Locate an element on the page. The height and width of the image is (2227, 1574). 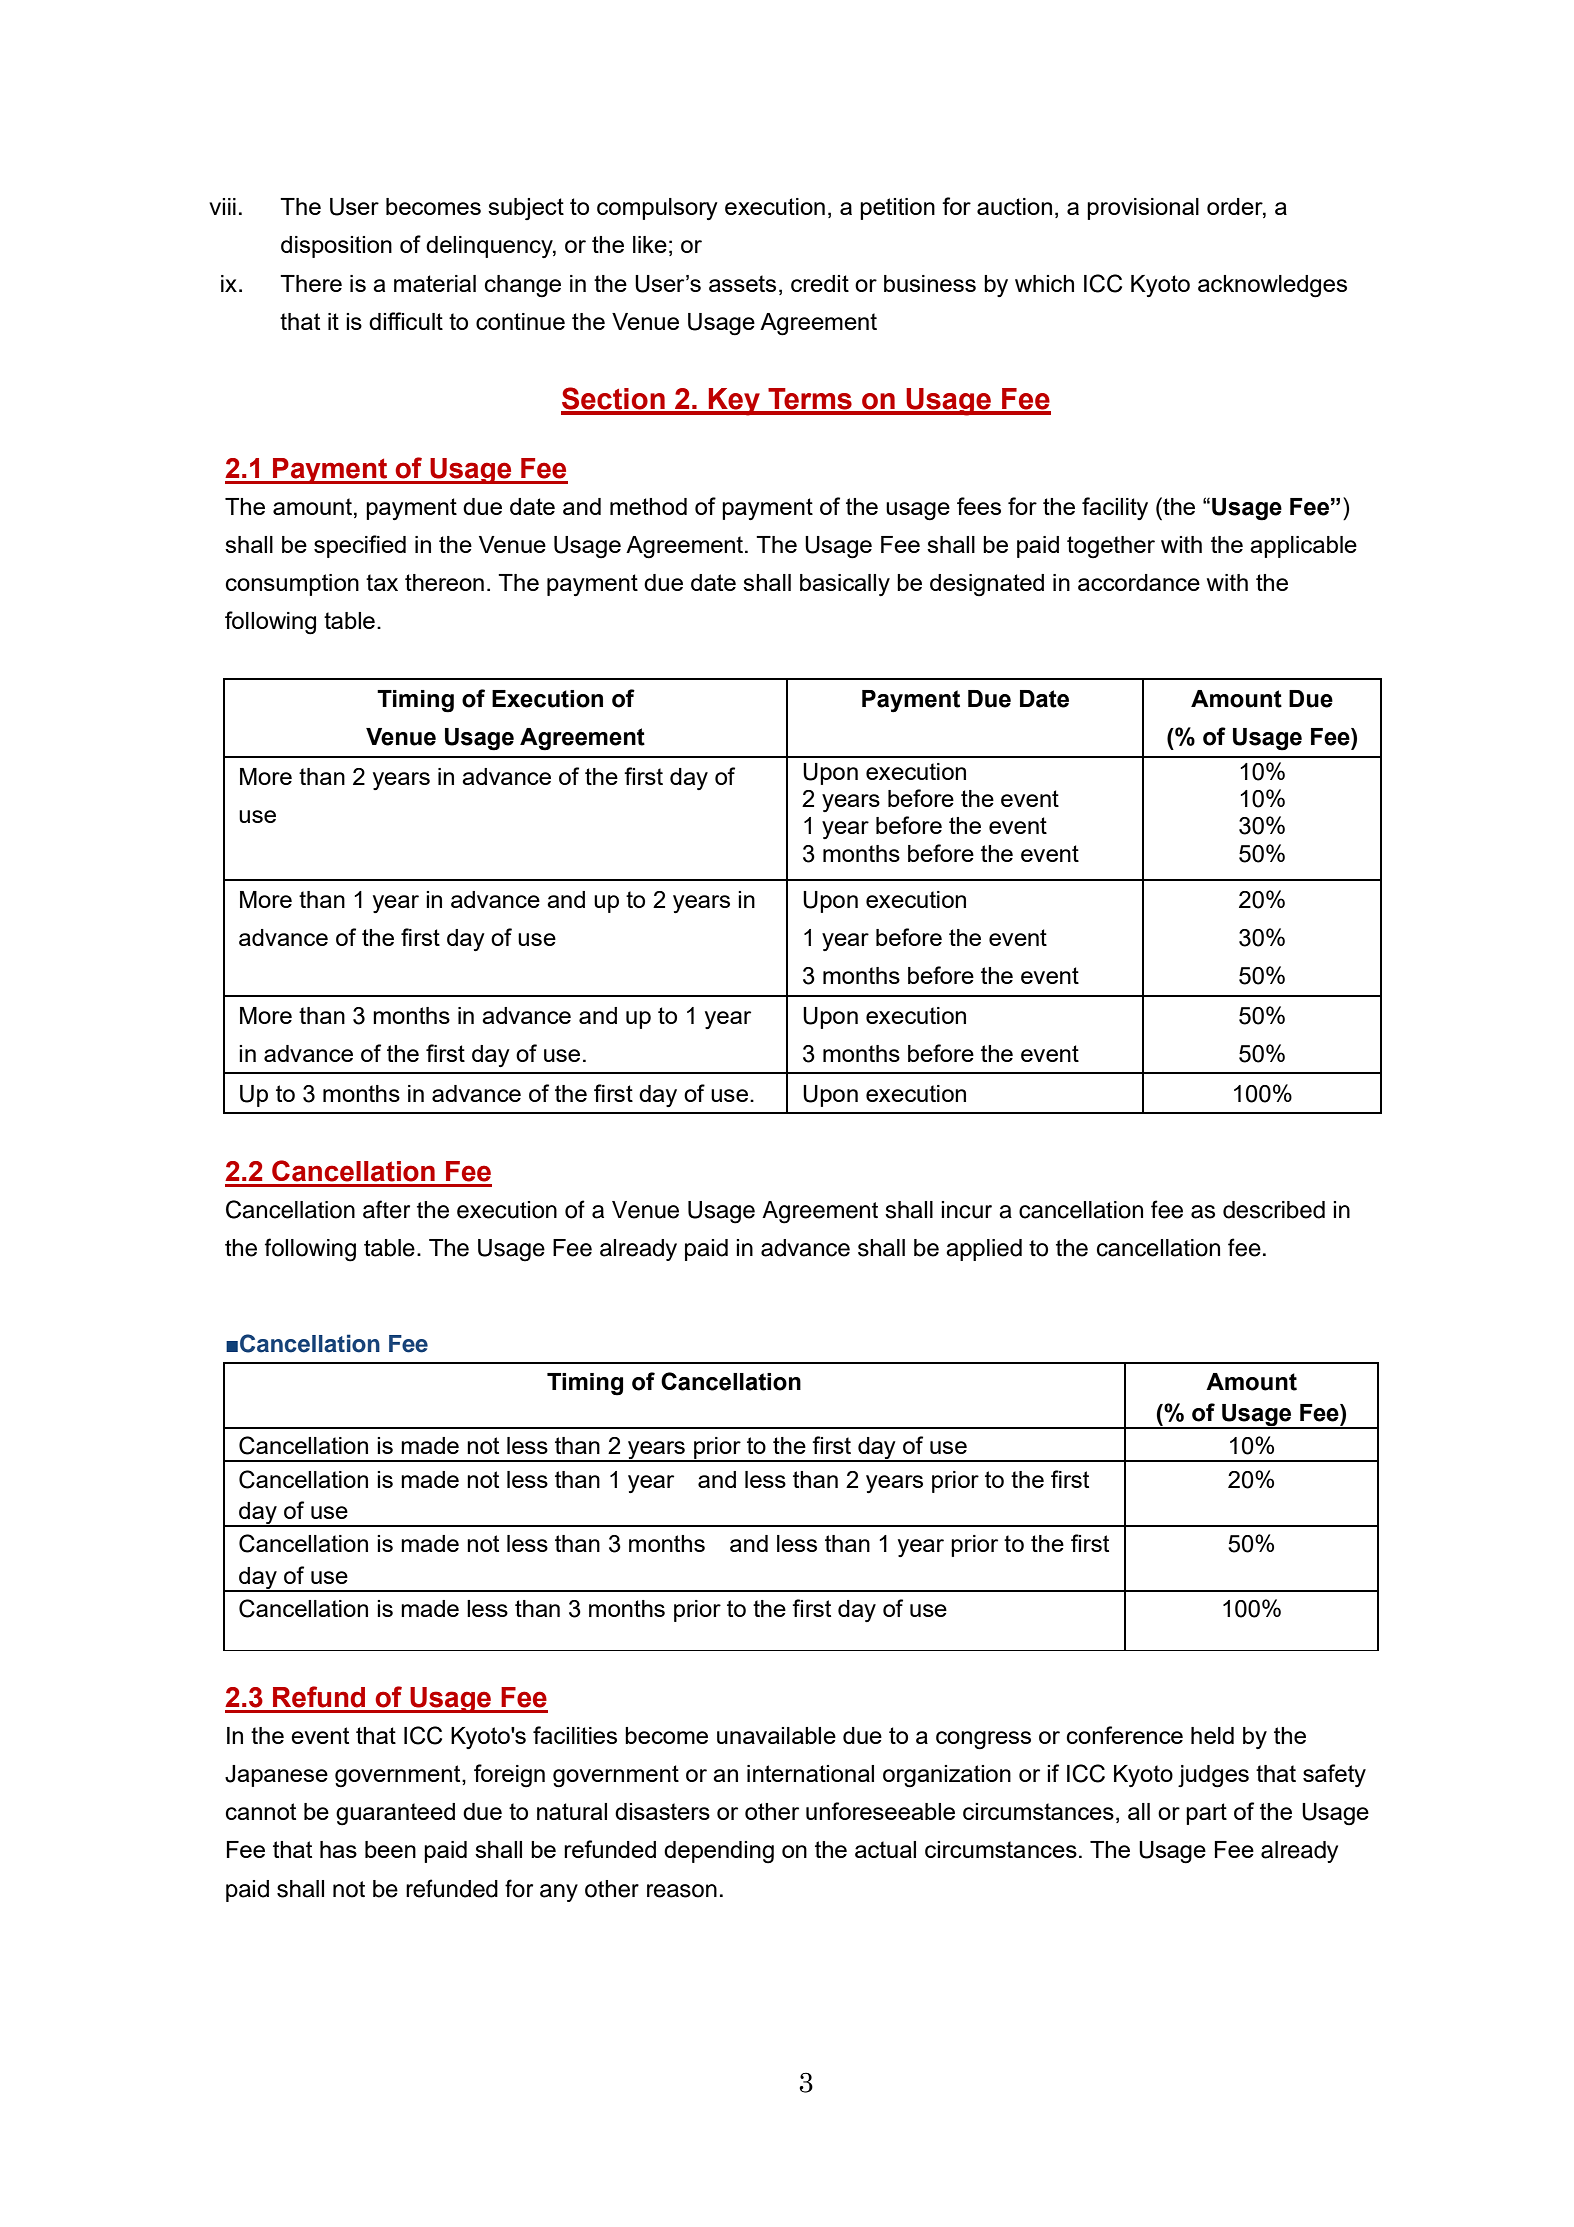
disposition is located at coordinates (336, 247).
